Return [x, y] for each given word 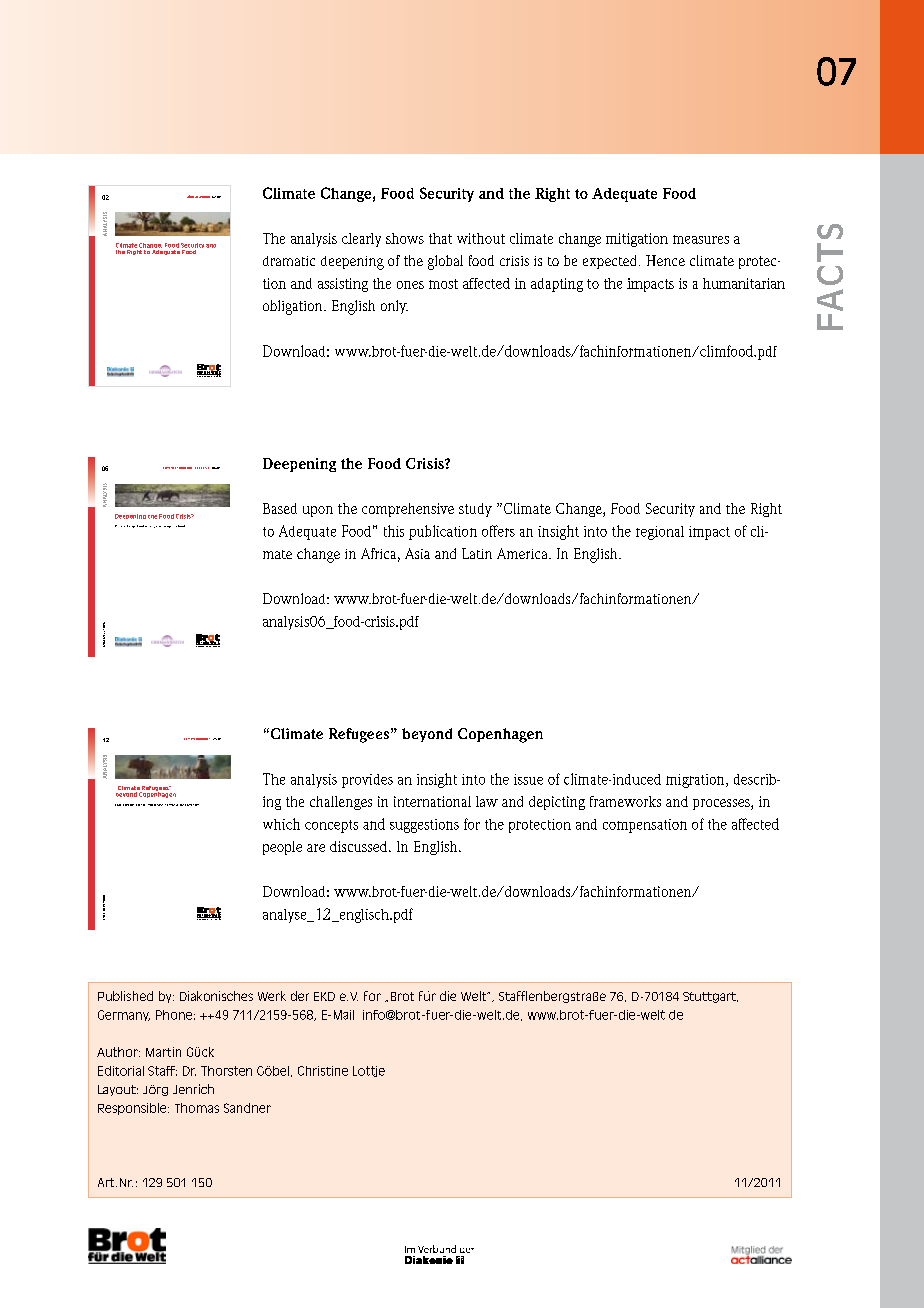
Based [280, 508]
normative [171, 805]
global [445, 262]
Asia [417, 553]
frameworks [625, 801]
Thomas [197, 1108]
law [487, 801]
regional [660, 533]
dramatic [289, 261]
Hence [665, 260]
